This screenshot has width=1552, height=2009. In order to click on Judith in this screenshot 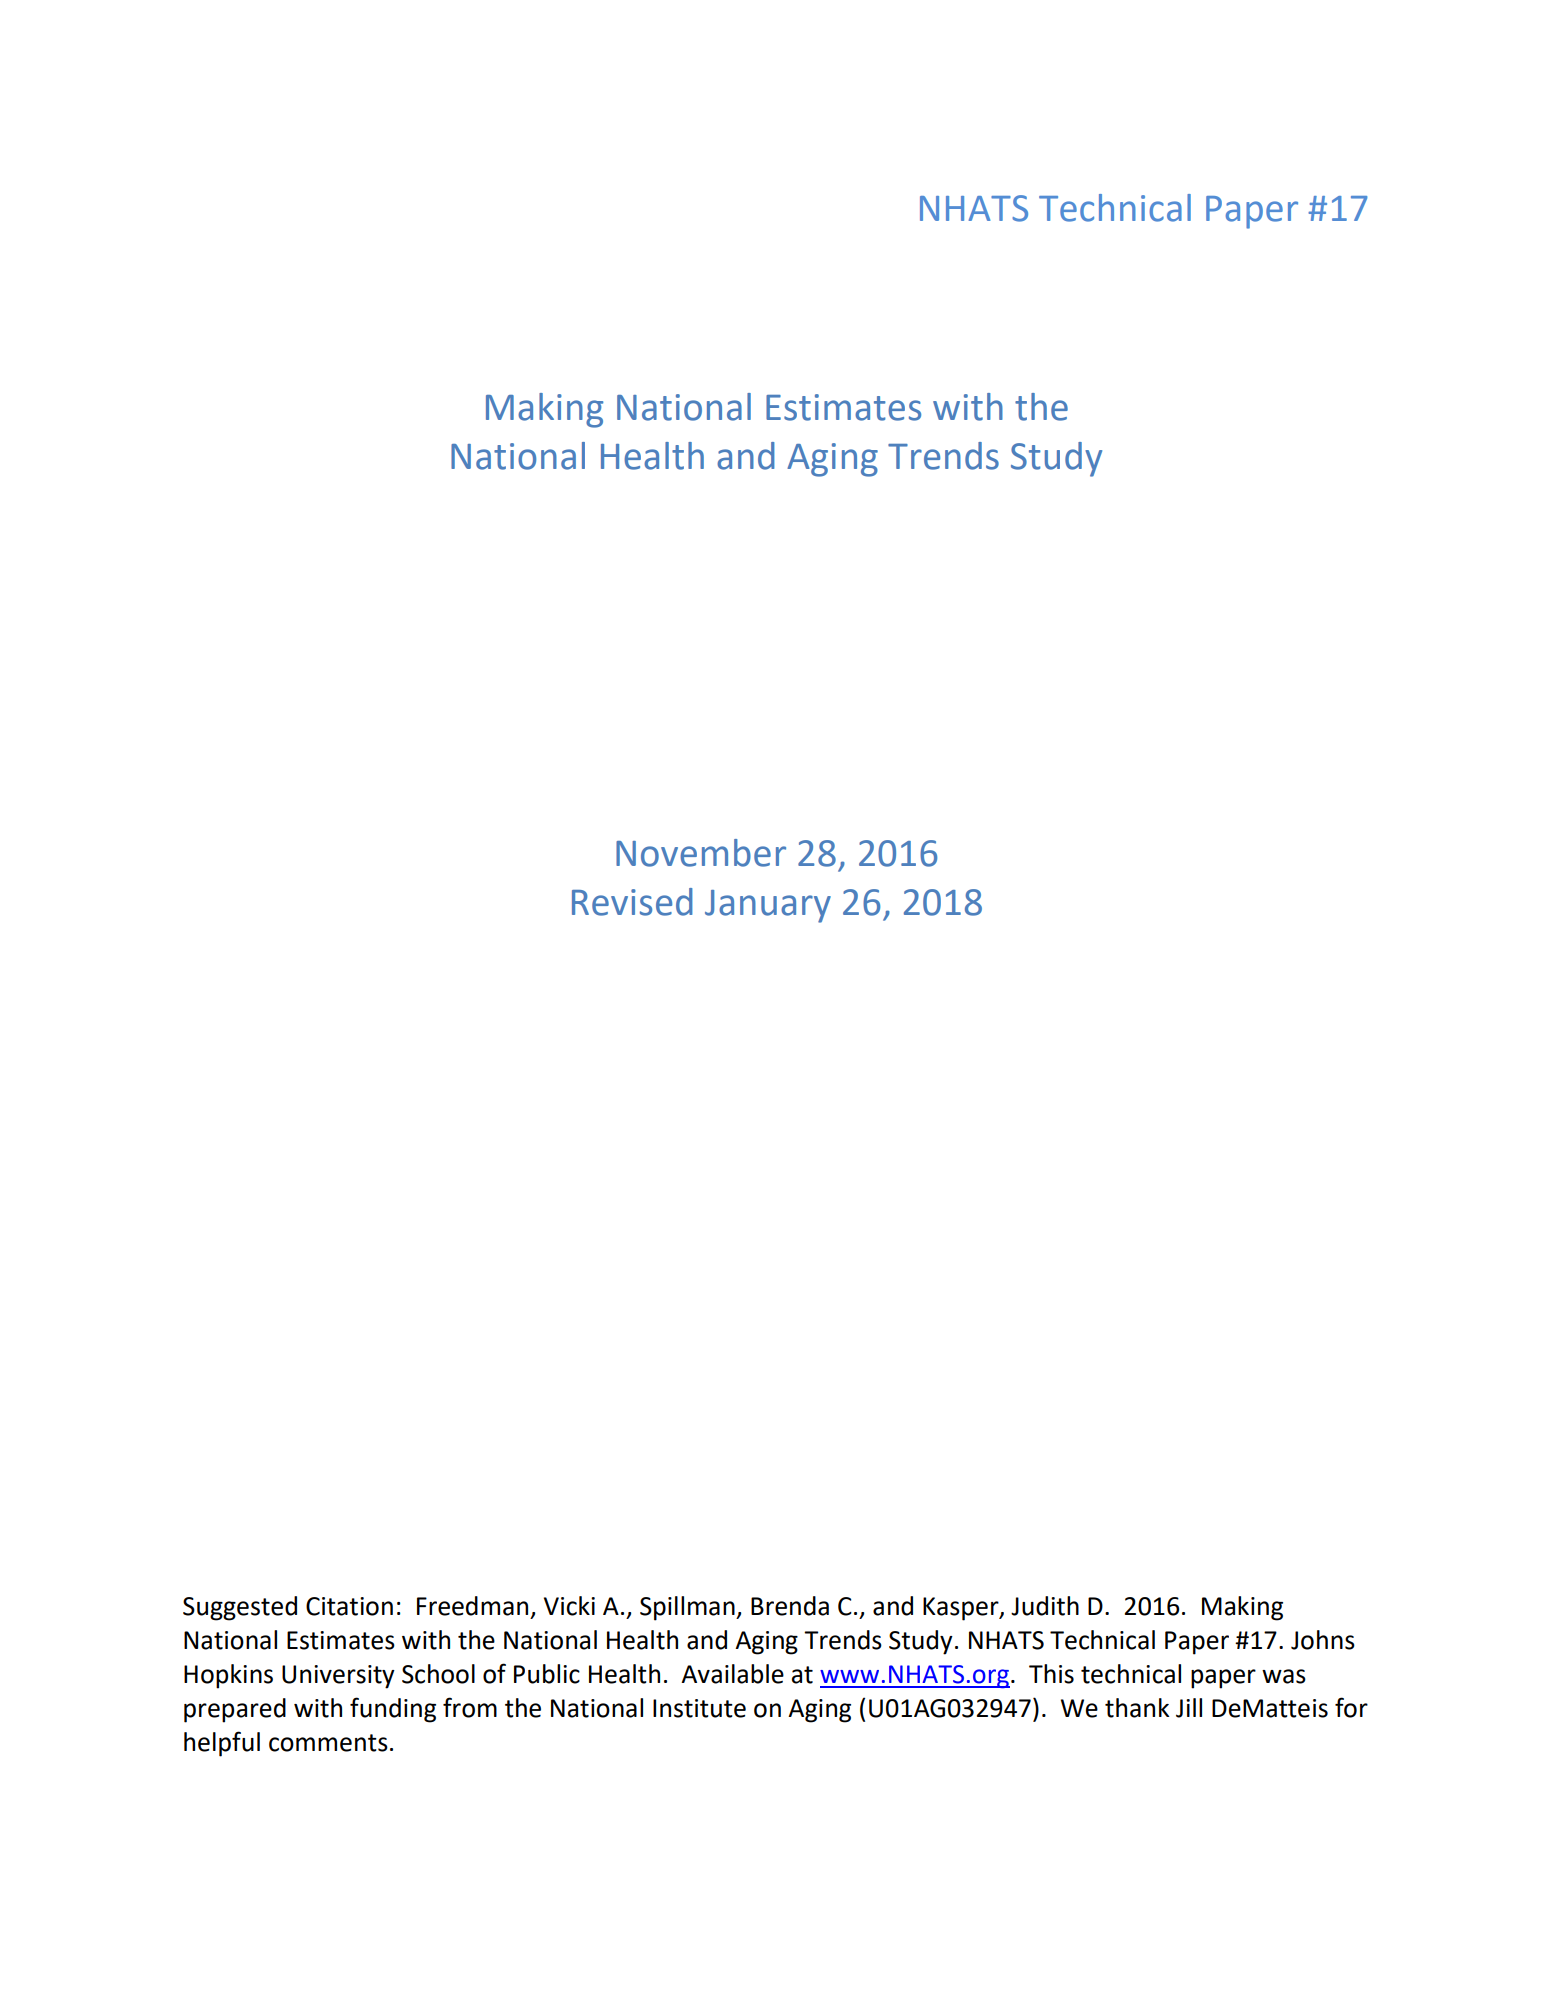, I will do `click(1045, 1606)`.
